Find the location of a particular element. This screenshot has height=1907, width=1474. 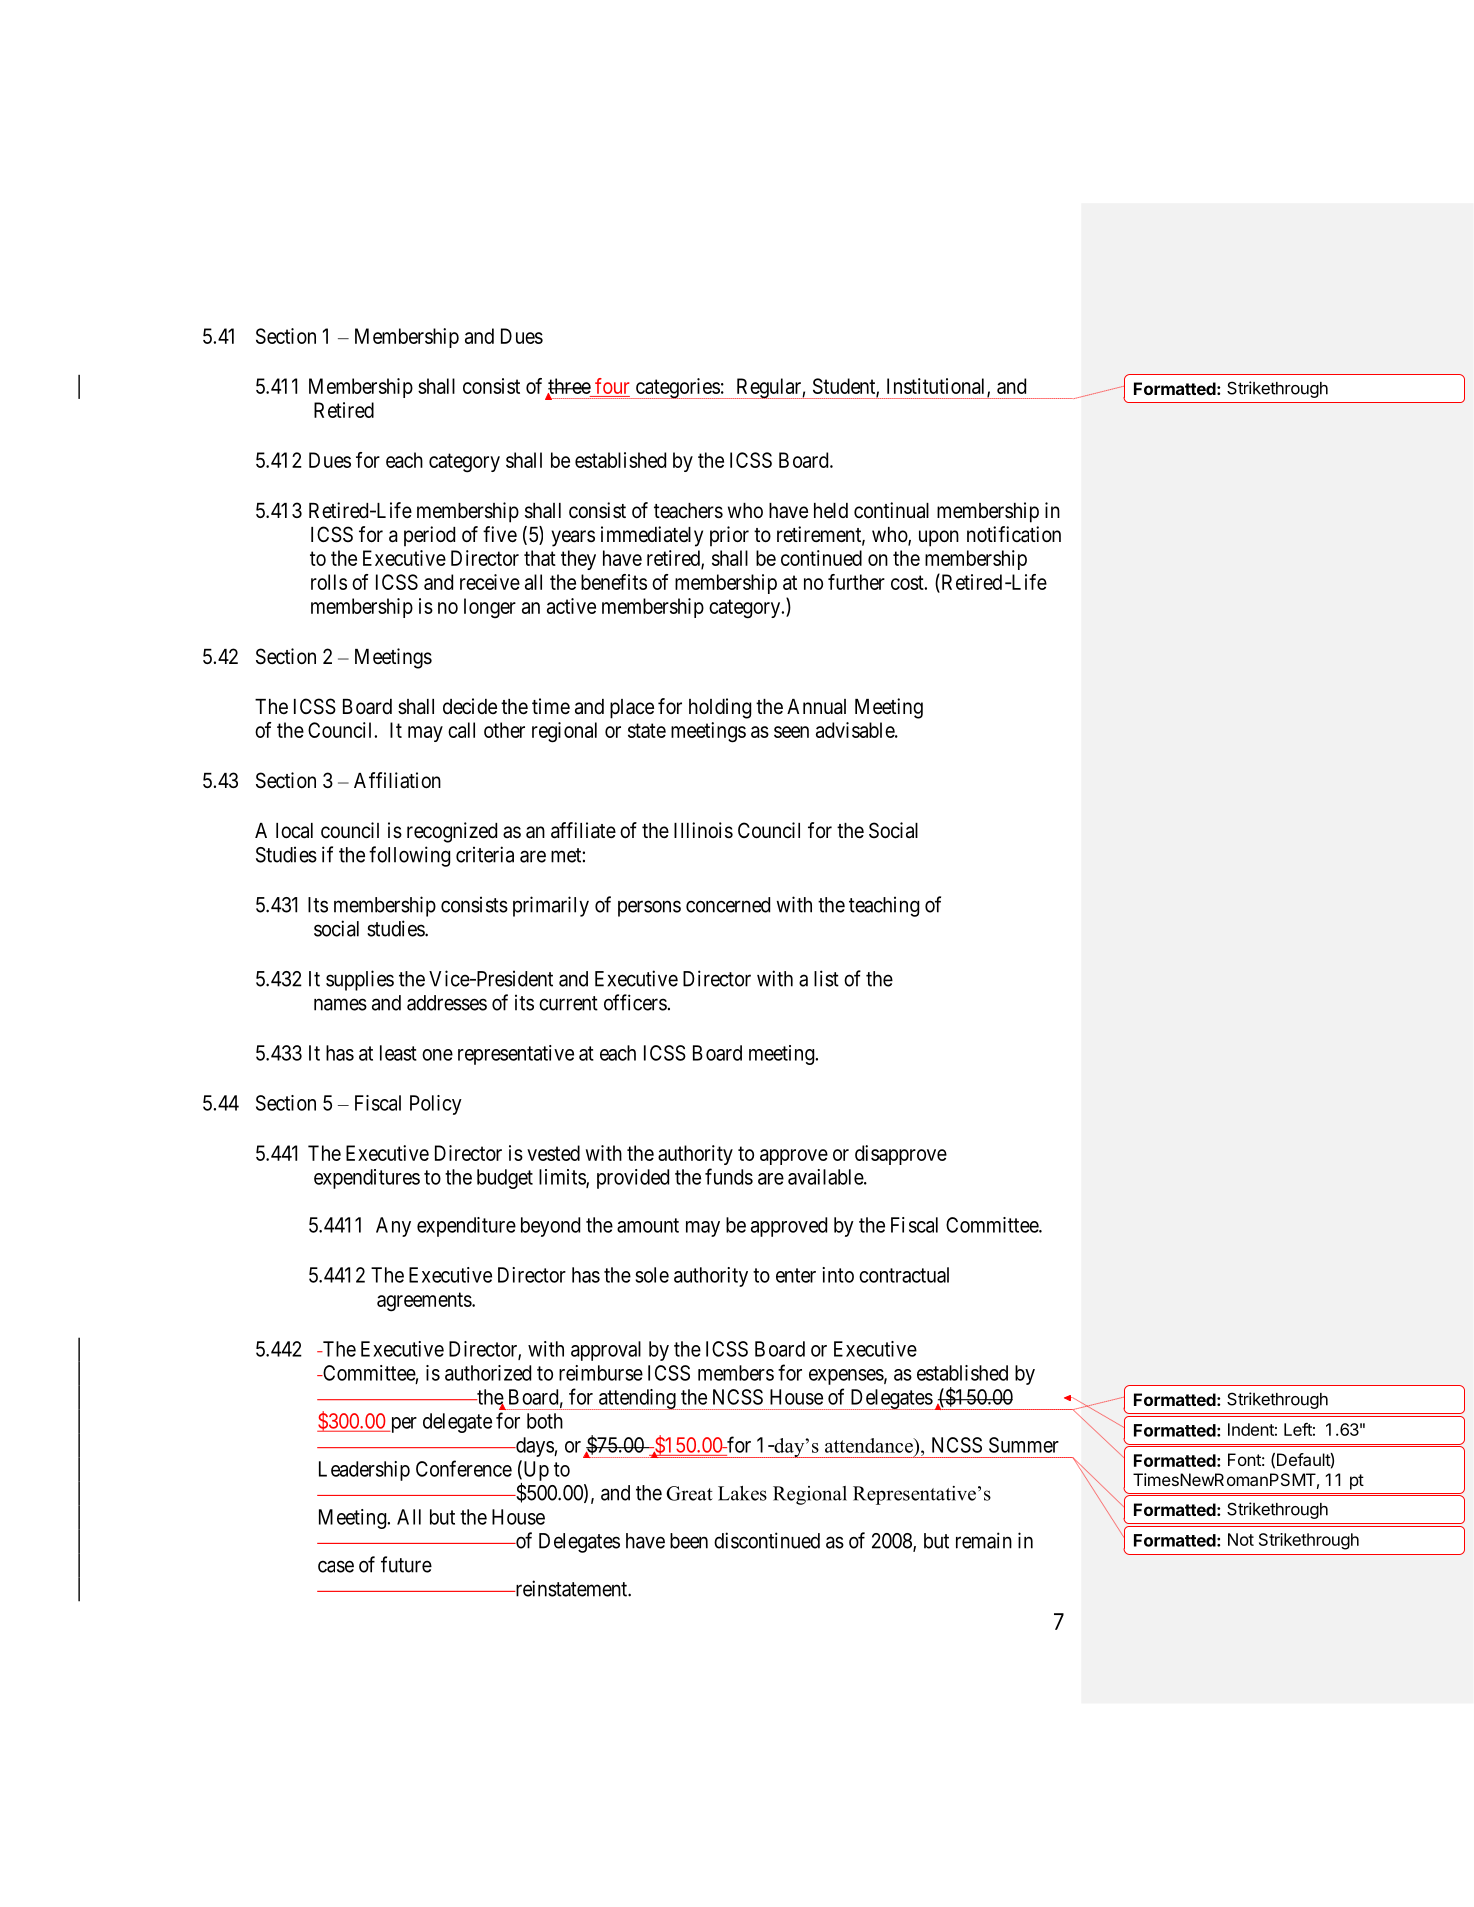

future is located at coordinates (406, 1564).
